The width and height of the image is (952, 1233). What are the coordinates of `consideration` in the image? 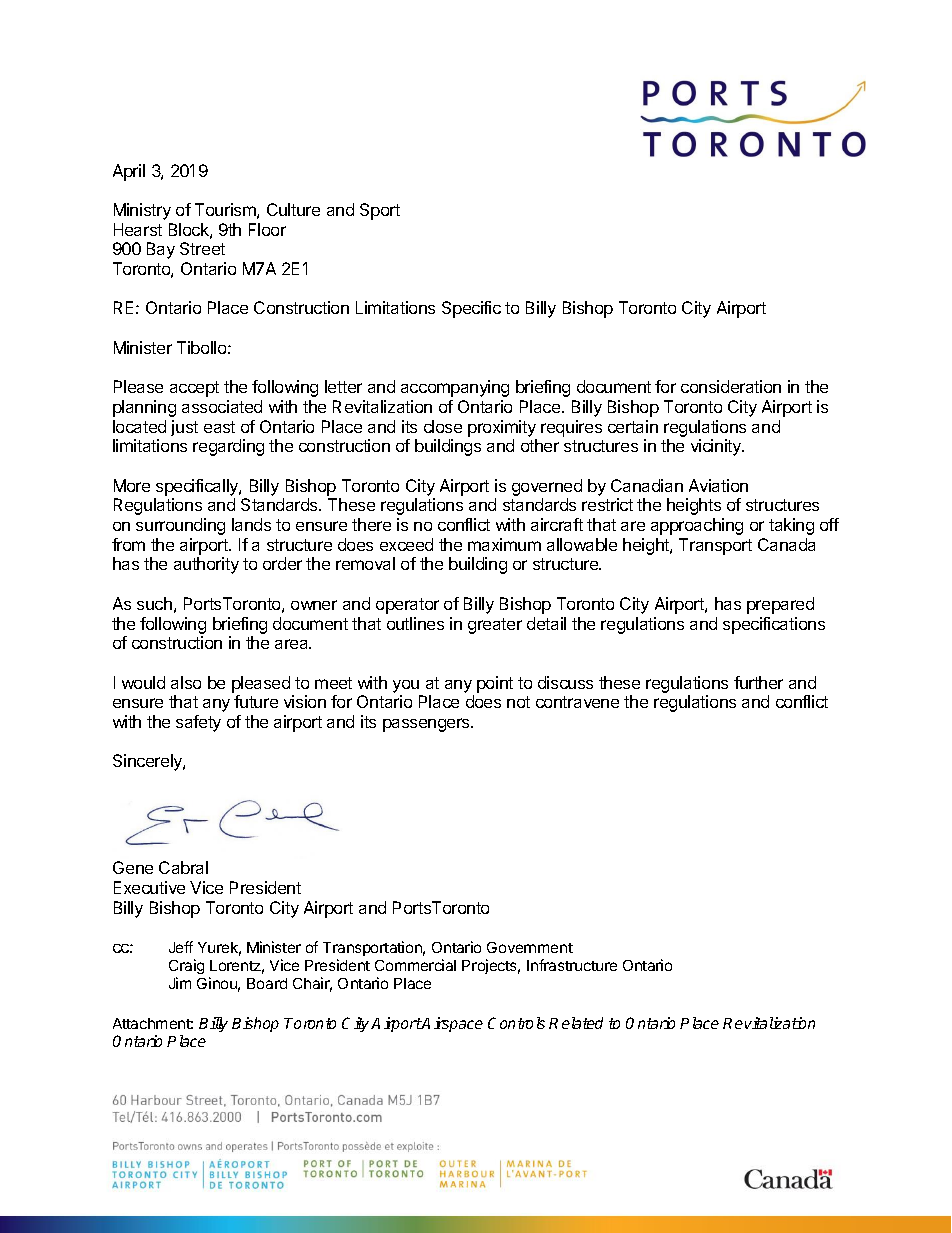 It's located at (731, 386).
